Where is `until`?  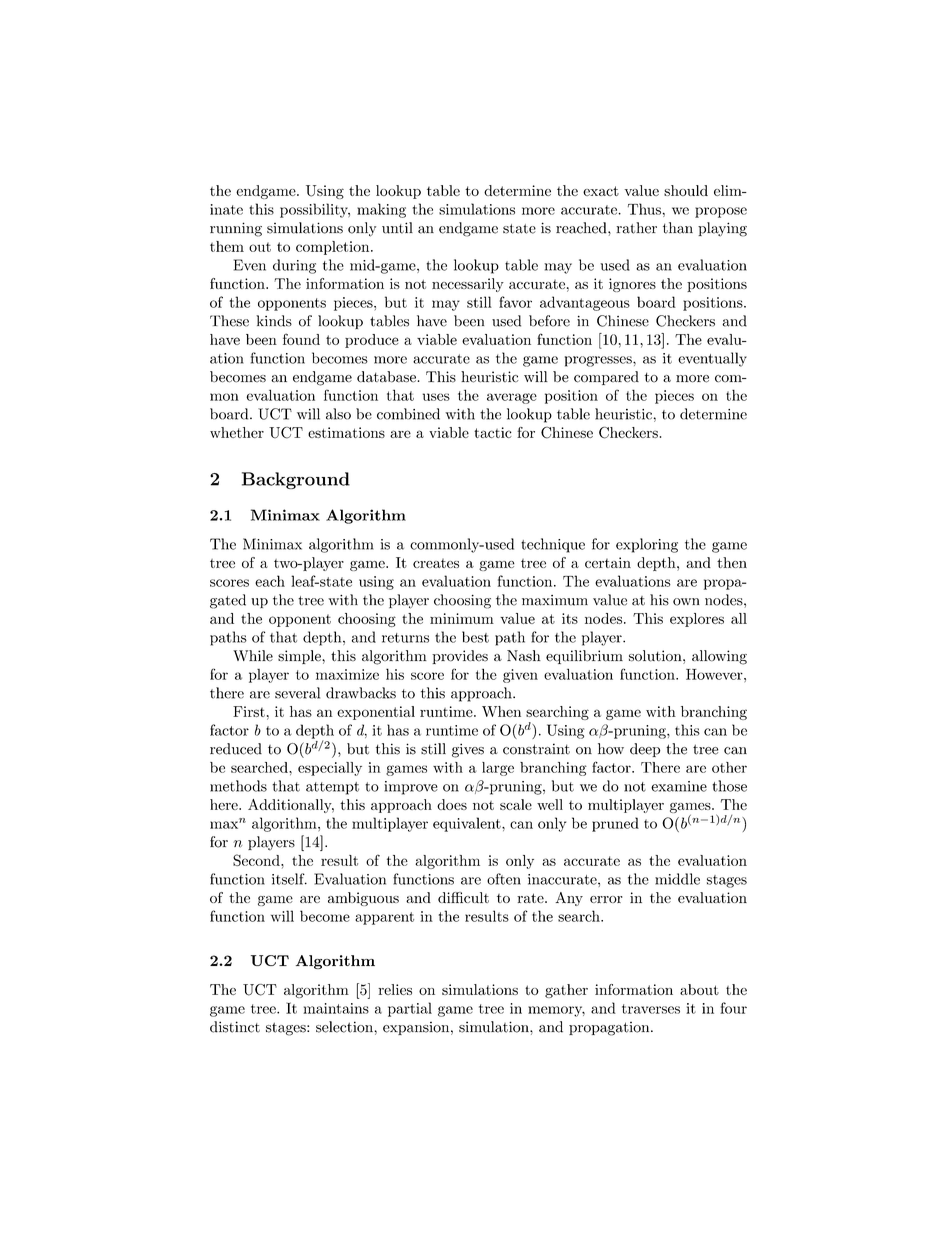 until is located at coordinates (397, 228).
